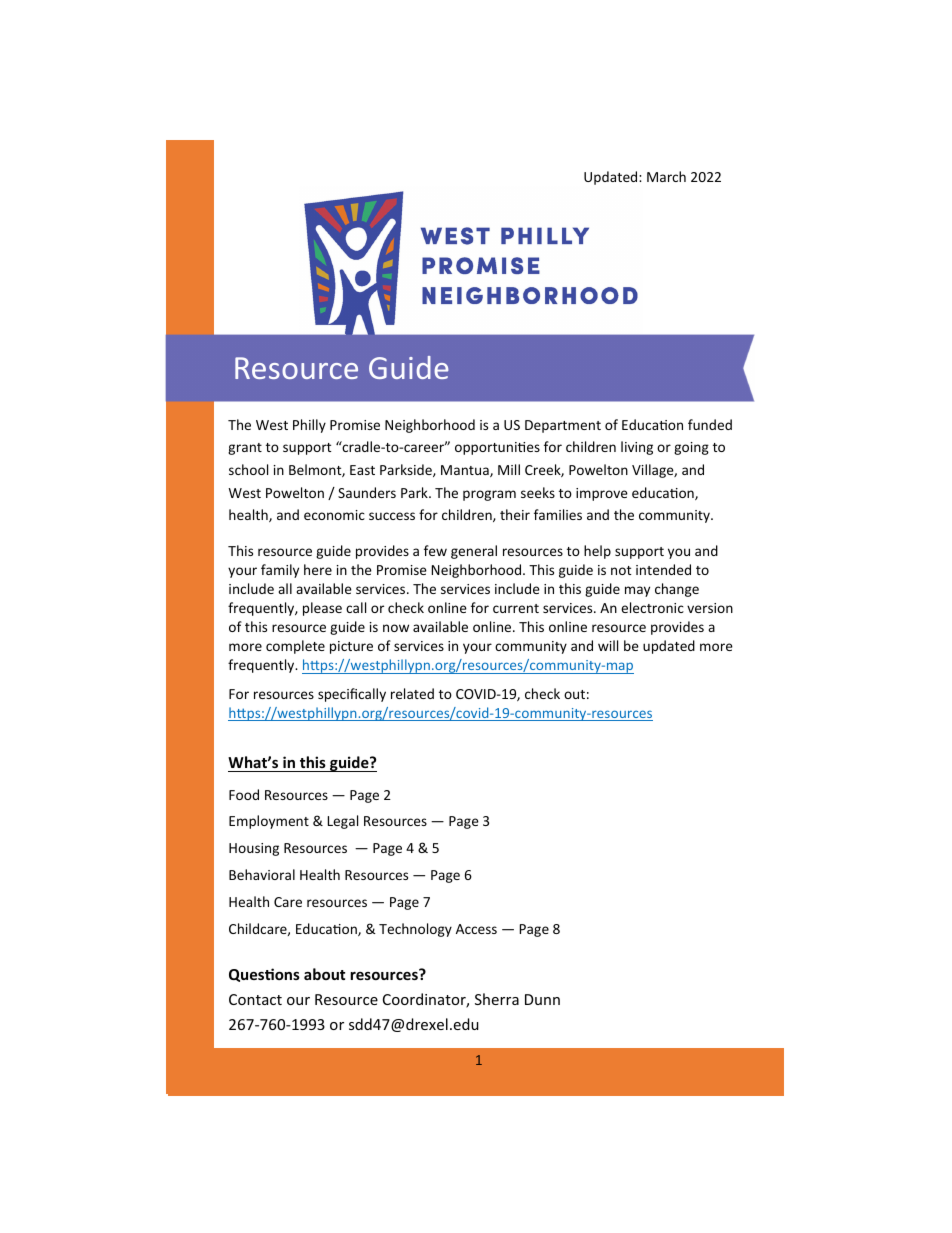 This document has width=952, height=1233. What do you see at coordinates (269, 822) in the document?
I see `Employment` at bounding box center [269, 822].
